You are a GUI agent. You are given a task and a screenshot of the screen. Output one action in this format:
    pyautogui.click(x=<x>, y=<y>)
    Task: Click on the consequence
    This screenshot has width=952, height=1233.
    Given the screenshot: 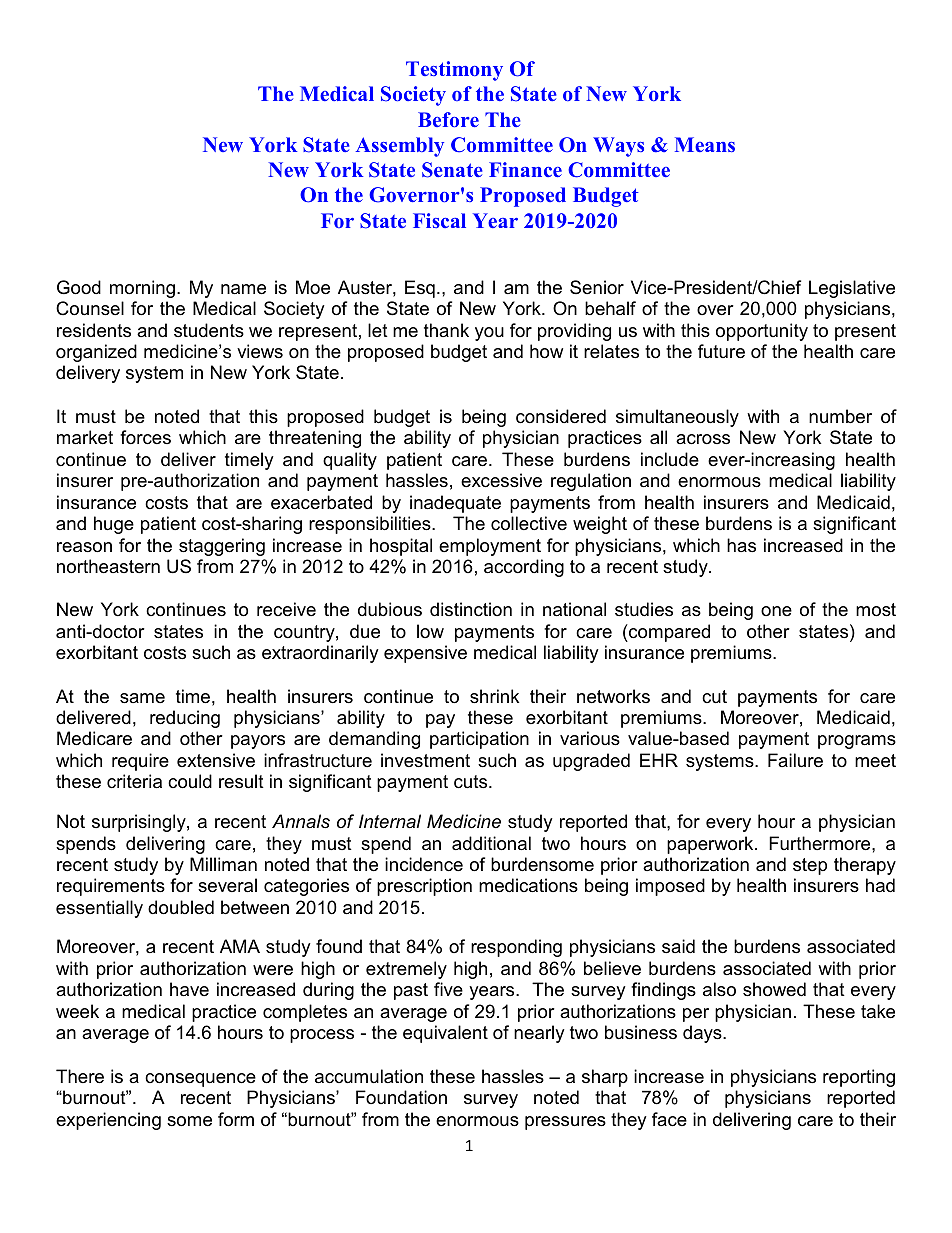 What is the action you would take?
    pyautogui.click(x=200, y=1080)
